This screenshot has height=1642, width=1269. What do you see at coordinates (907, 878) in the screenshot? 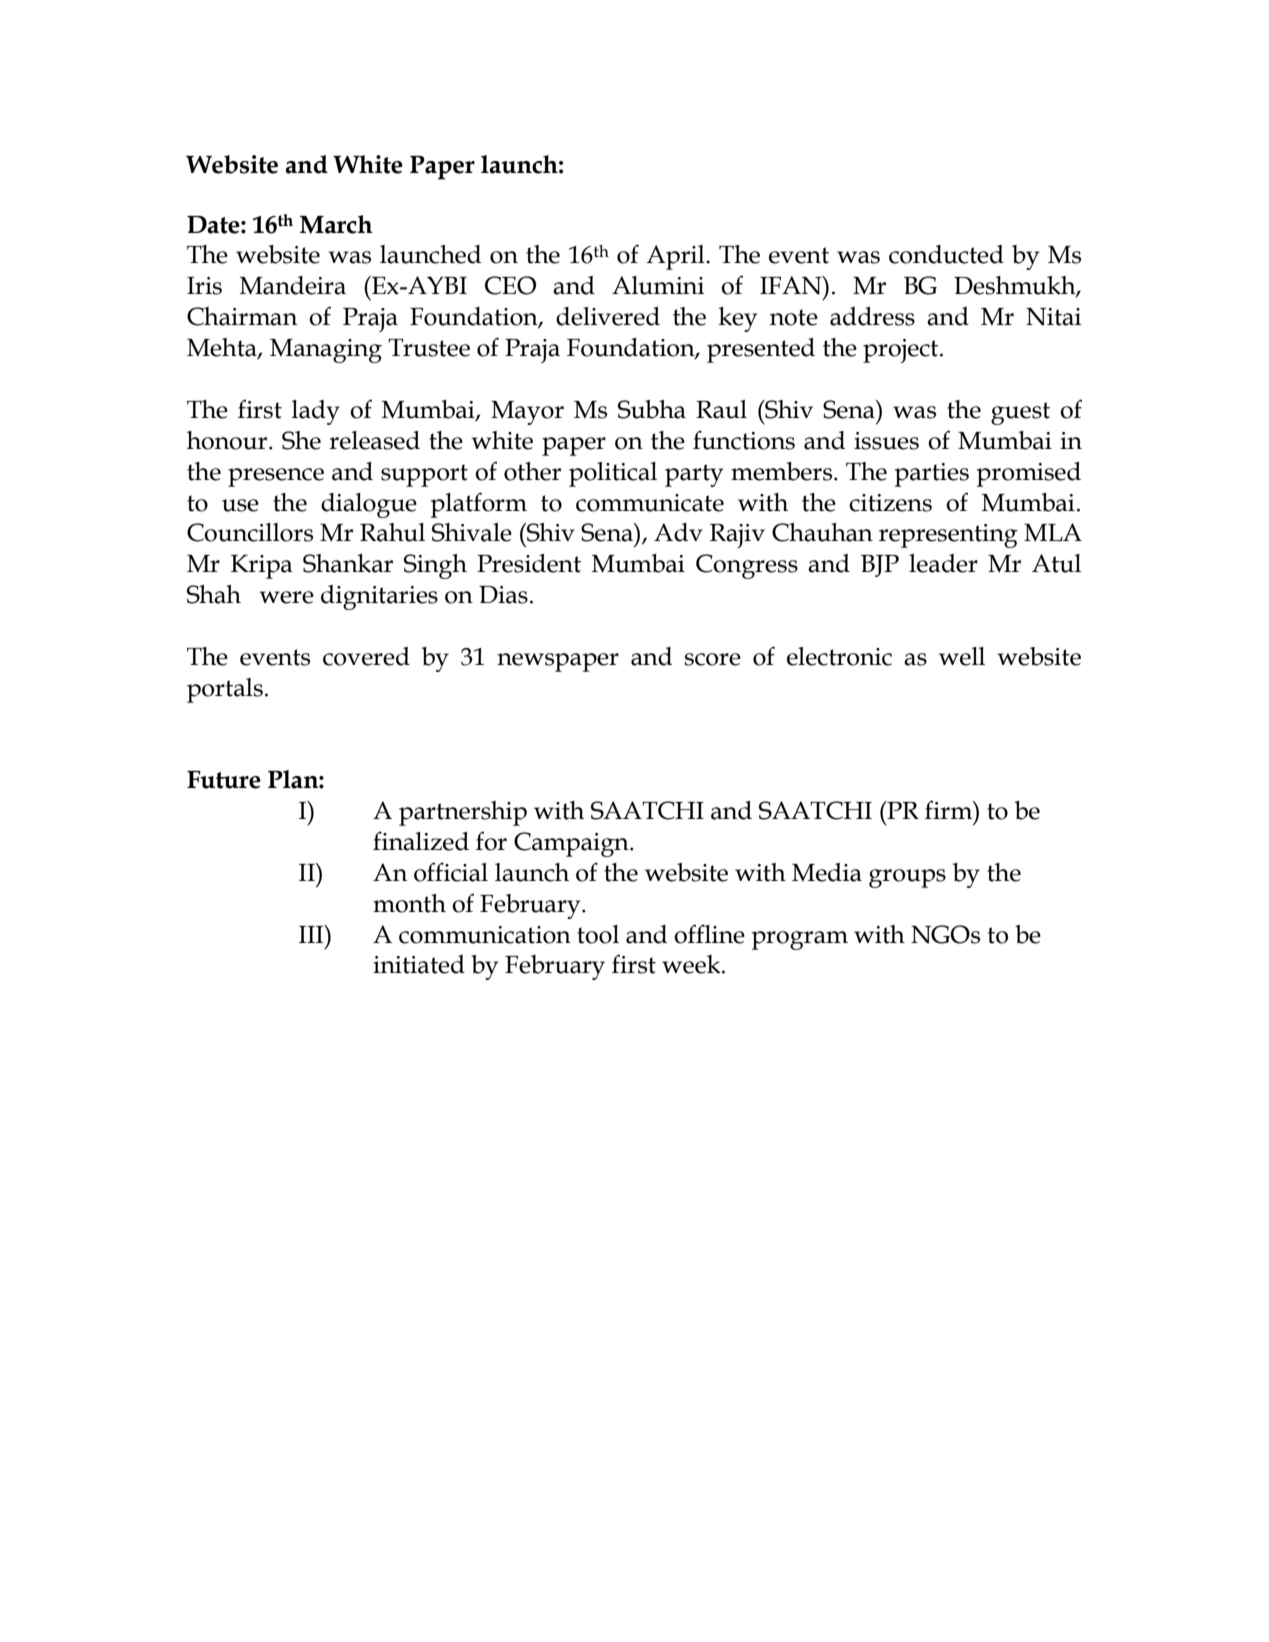
I see `groups` at bounding box center [907, 878].
